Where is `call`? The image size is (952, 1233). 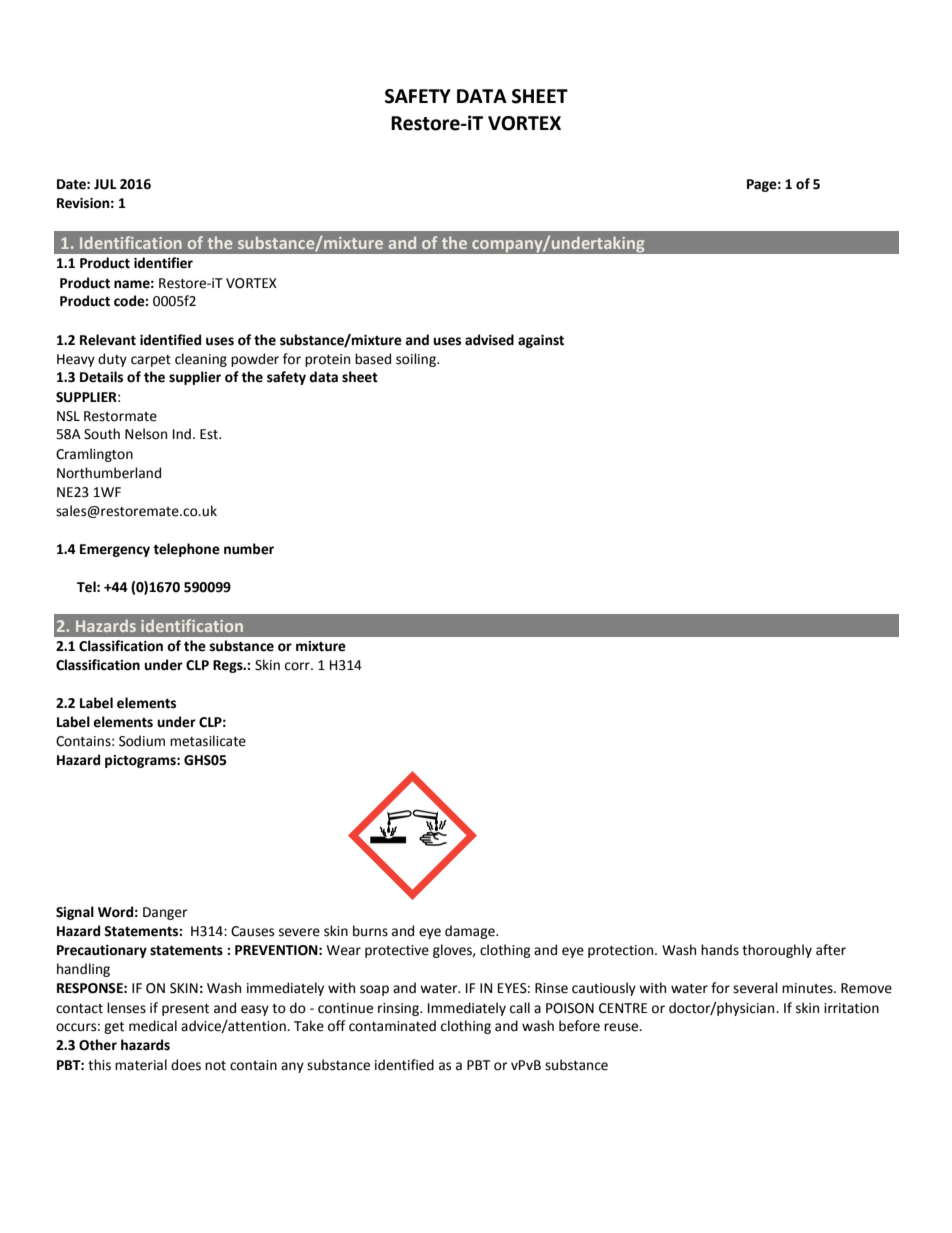
call is located at coordinates (520, 1008).
